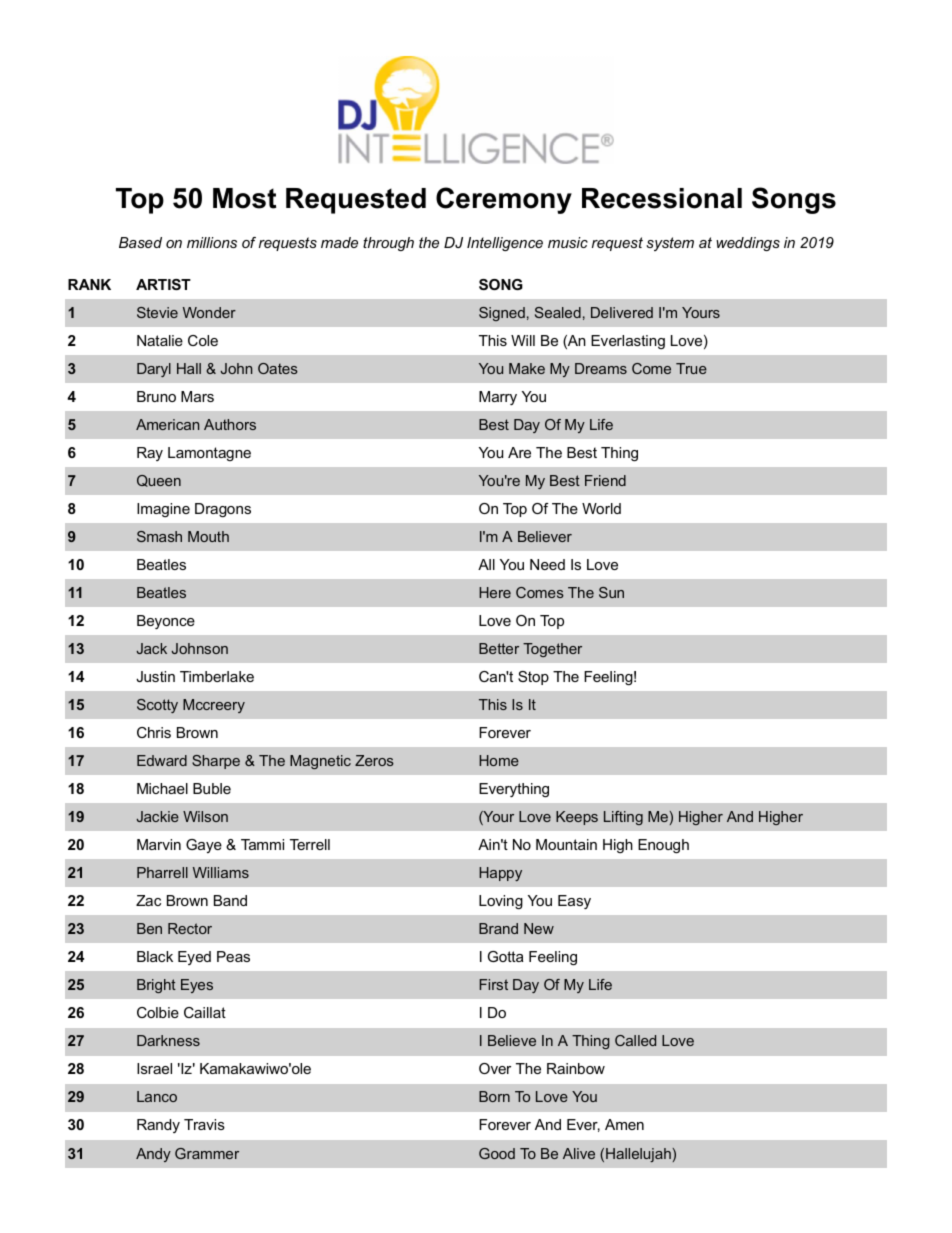 The height and width of the screenshot is (1233, 952). What do you see at coordinates (140, 242) in the screenshot?
I see `Based` at bounding box center [140, 242].
